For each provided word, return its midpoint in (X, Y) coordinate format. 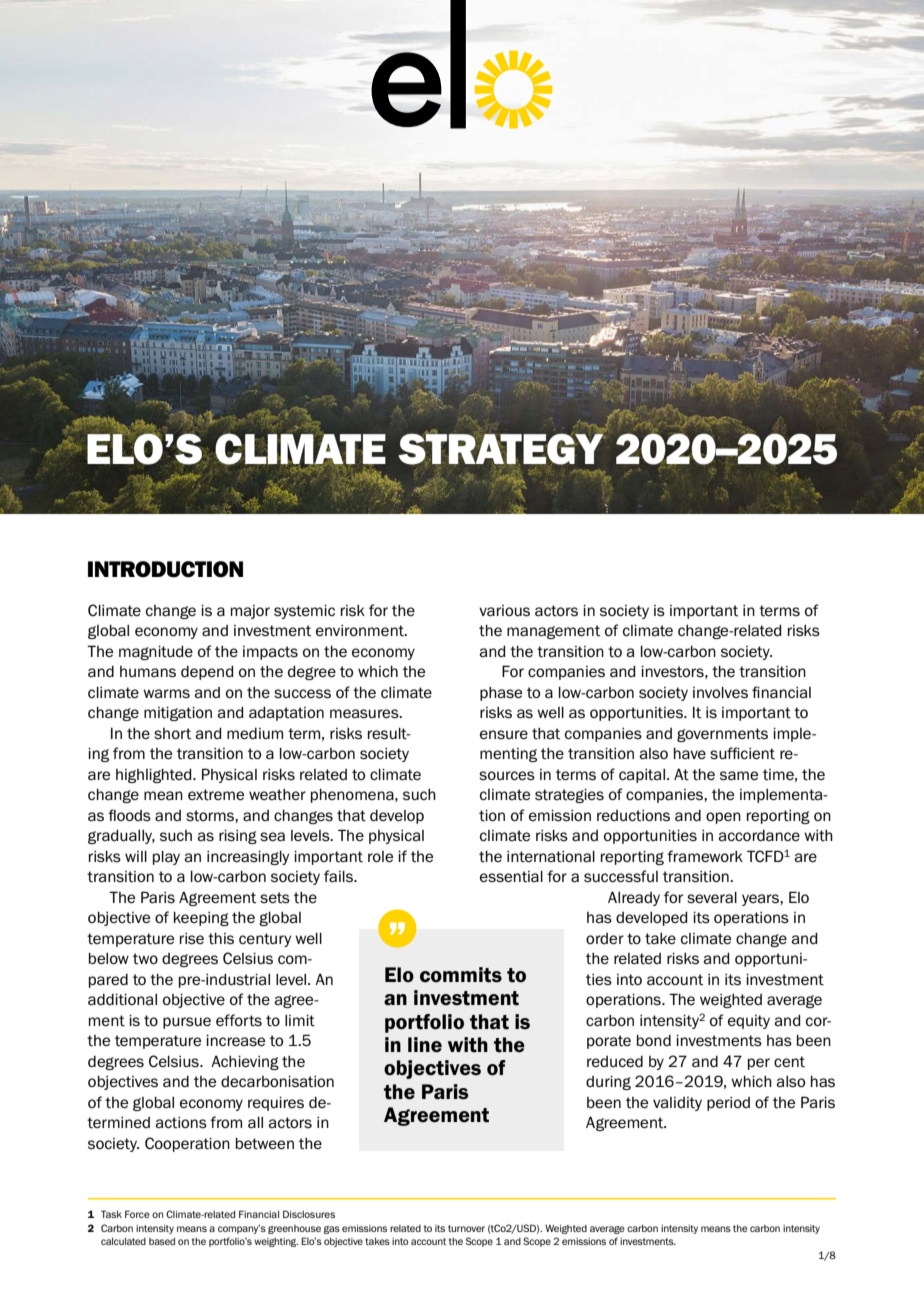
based (162, 1241)
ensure (504, 734)
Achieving (245, 1063)
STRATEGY (502, 448)
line (425, 1045)
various (504, 611)
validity (677, 1104)
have (690, 753)
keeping (201, 919)
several (712, 898)
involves (720, 693)
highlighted (155, 776)
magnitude (156, 653)
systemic (304, 612)
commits (461, 975)
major (250, 612)
